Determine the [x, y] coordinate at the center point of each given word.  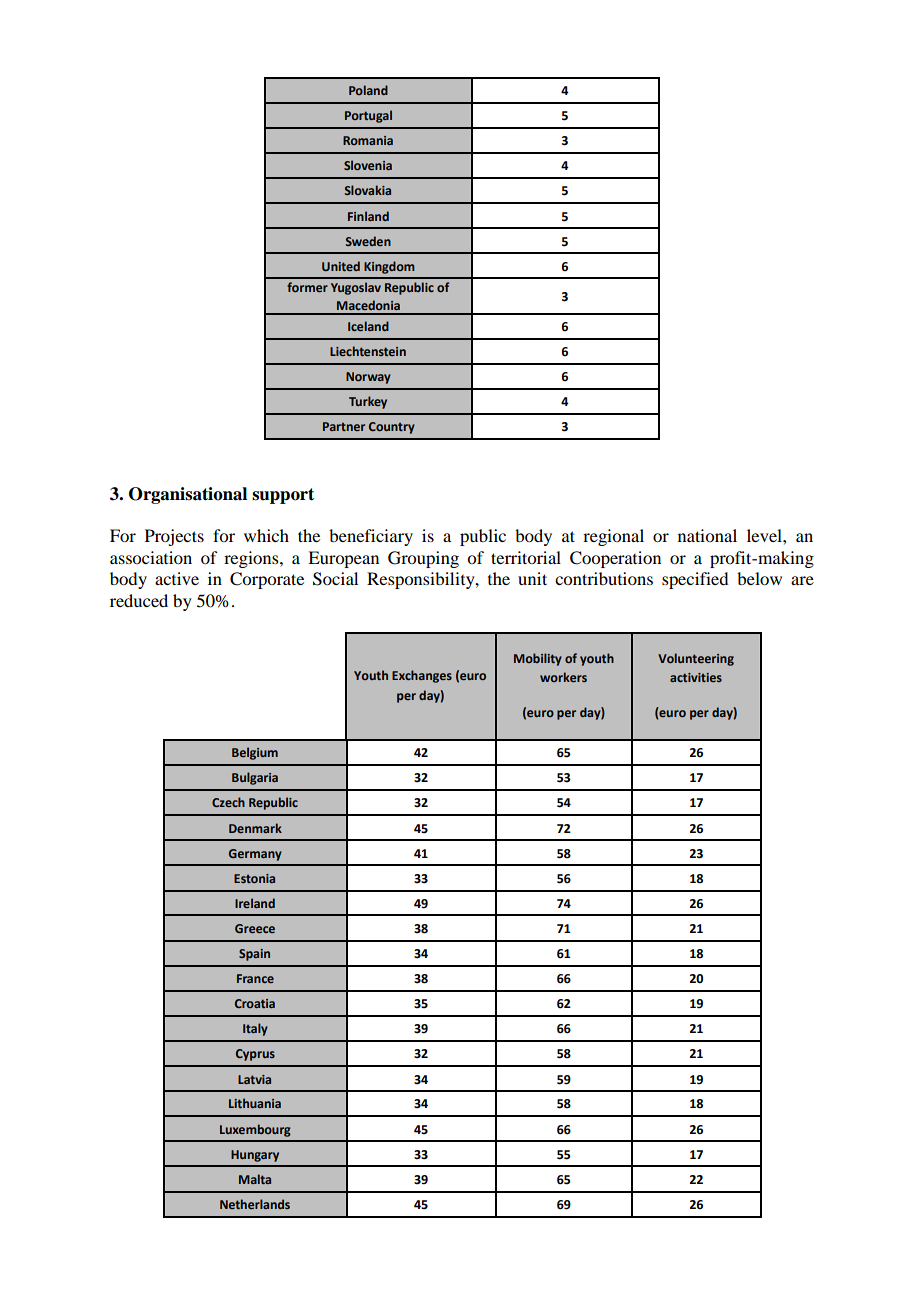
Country [392, 428]
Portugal [368, 116]
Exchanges [422, 676]
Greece [255, 928]
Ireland [255, 903]
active [177, 578]
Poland [368, 90]
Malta [255, 1179]
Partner [344, 426]
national [707, 535]
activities [696, 677]
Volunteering [696, 659]
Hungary [255, 1156]
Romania [368, 140]
